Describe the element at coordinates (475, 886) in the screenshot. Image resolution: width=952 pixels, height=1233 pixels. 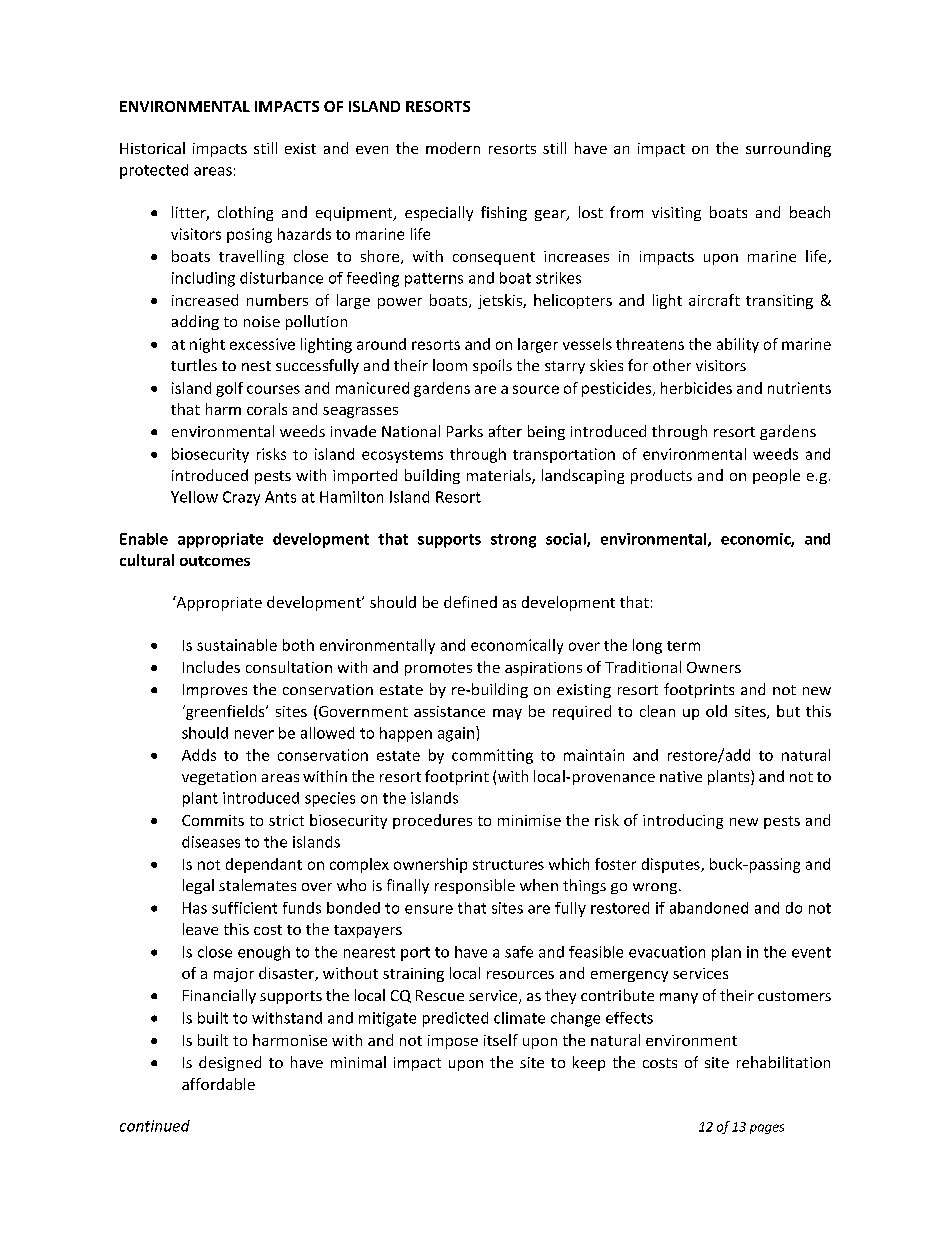
I see `responsible` at that location.
